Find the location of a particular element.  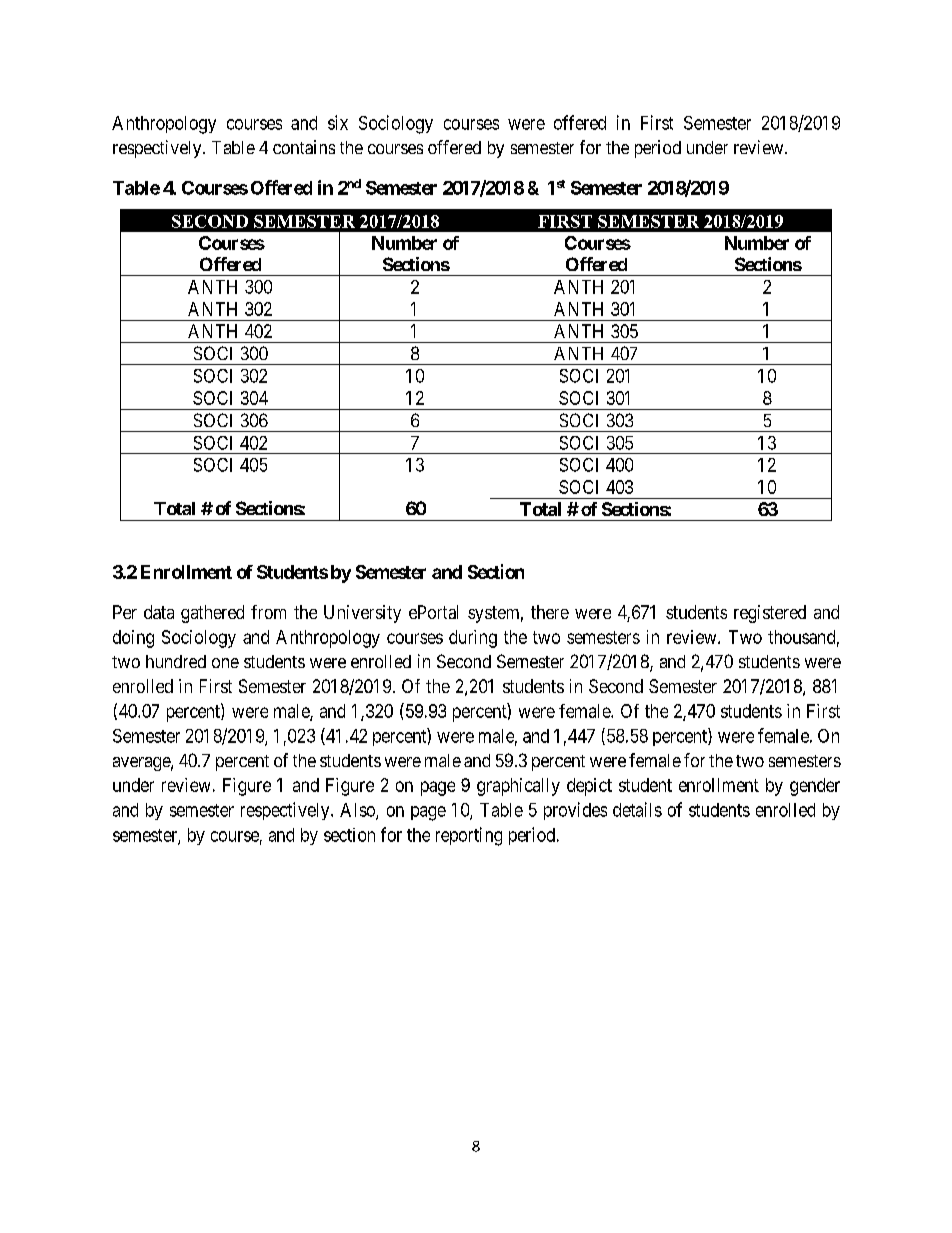

six is located at coordinates (338, 122).
